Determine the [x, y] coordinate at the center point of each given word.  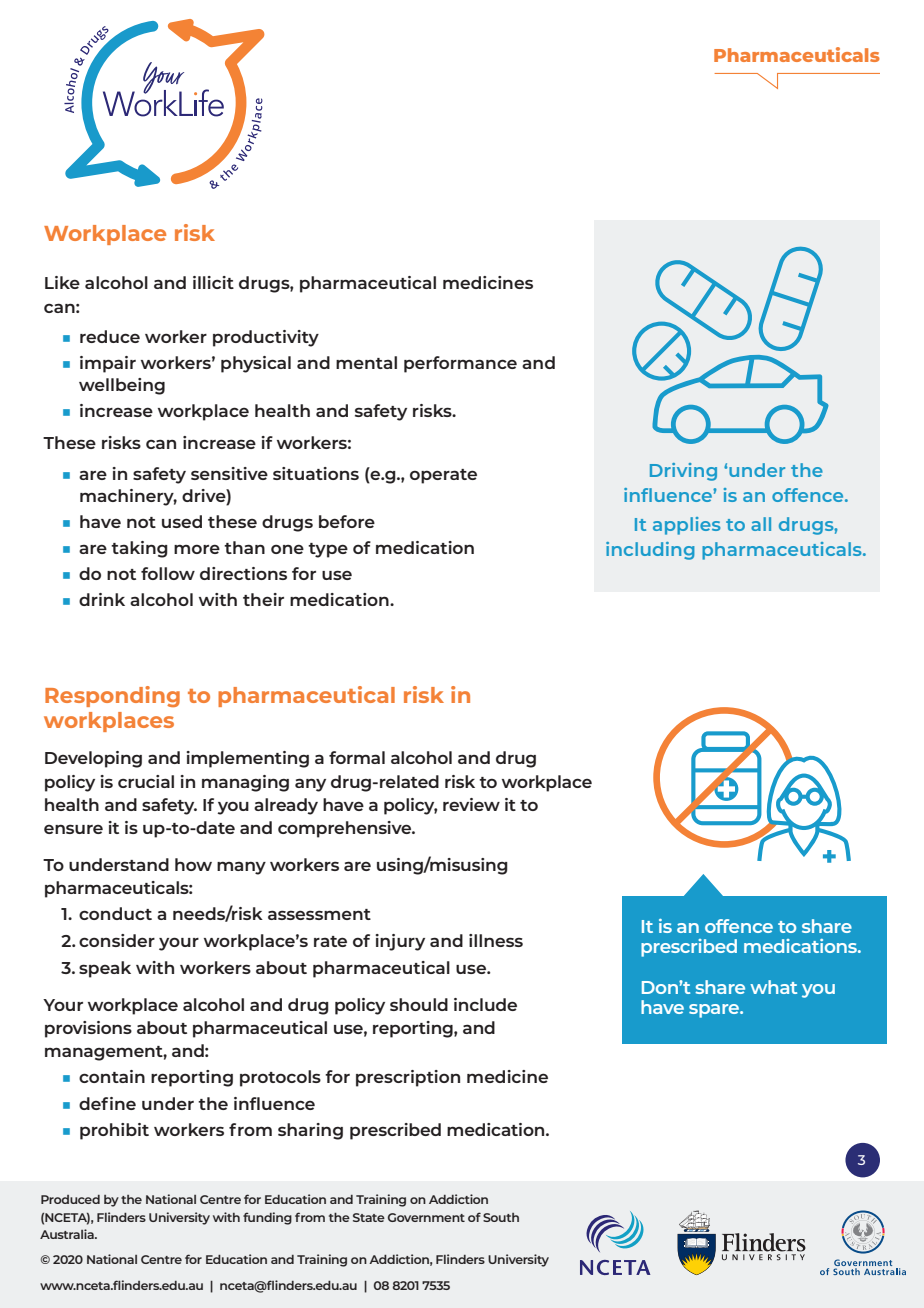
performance [460, 364]
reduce [110, 336]
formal [357, 757]
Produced [70, 1199]
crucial [146, 781]
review [471, 804]
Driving [683, 472]
